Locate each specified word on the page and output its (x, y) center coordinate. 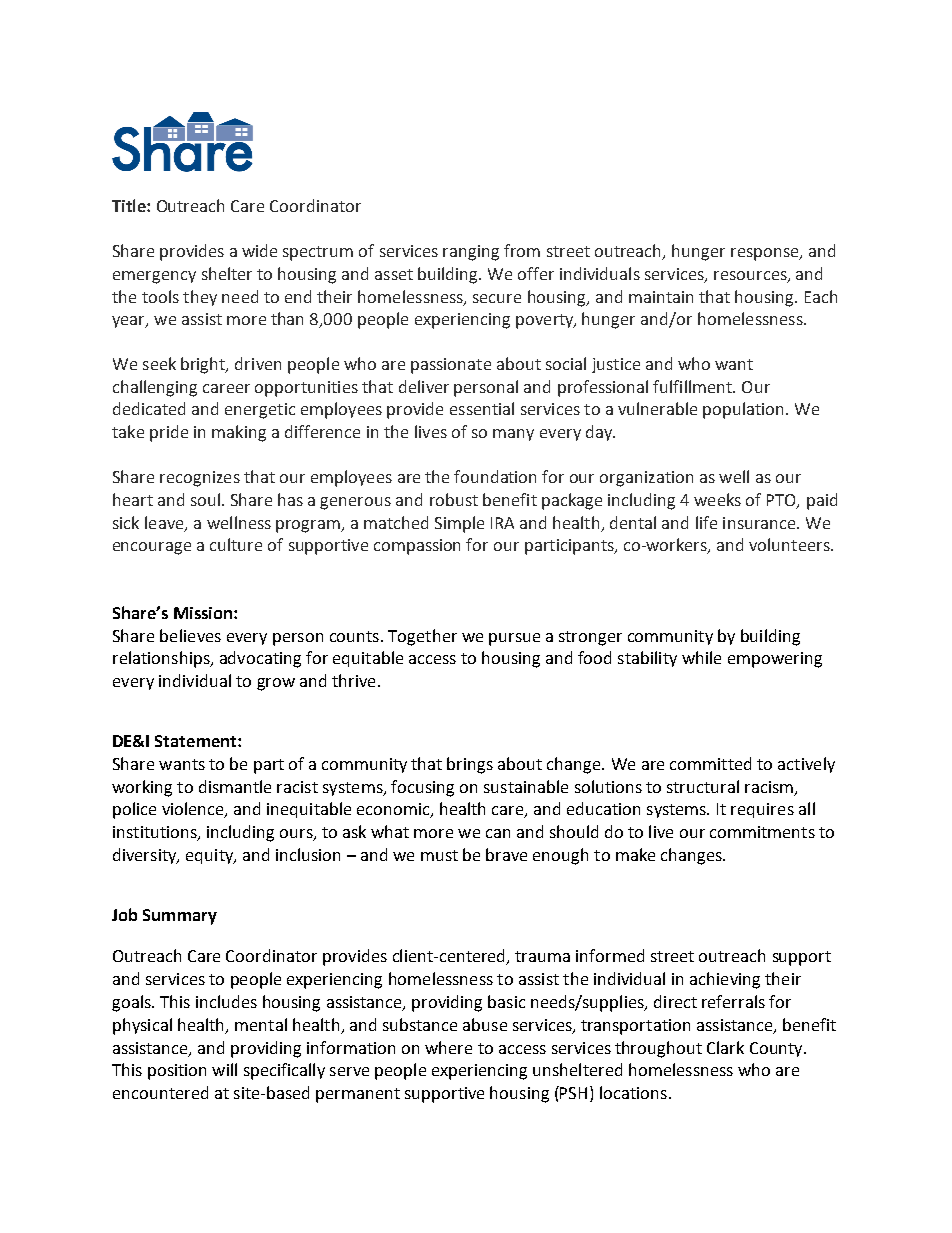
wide (259, 250)
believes (190, 635)
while (701, 657)
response (766, 254)
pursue (514, 639)
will (224, 1069)
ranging (471, 253)
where (448, 1047)
